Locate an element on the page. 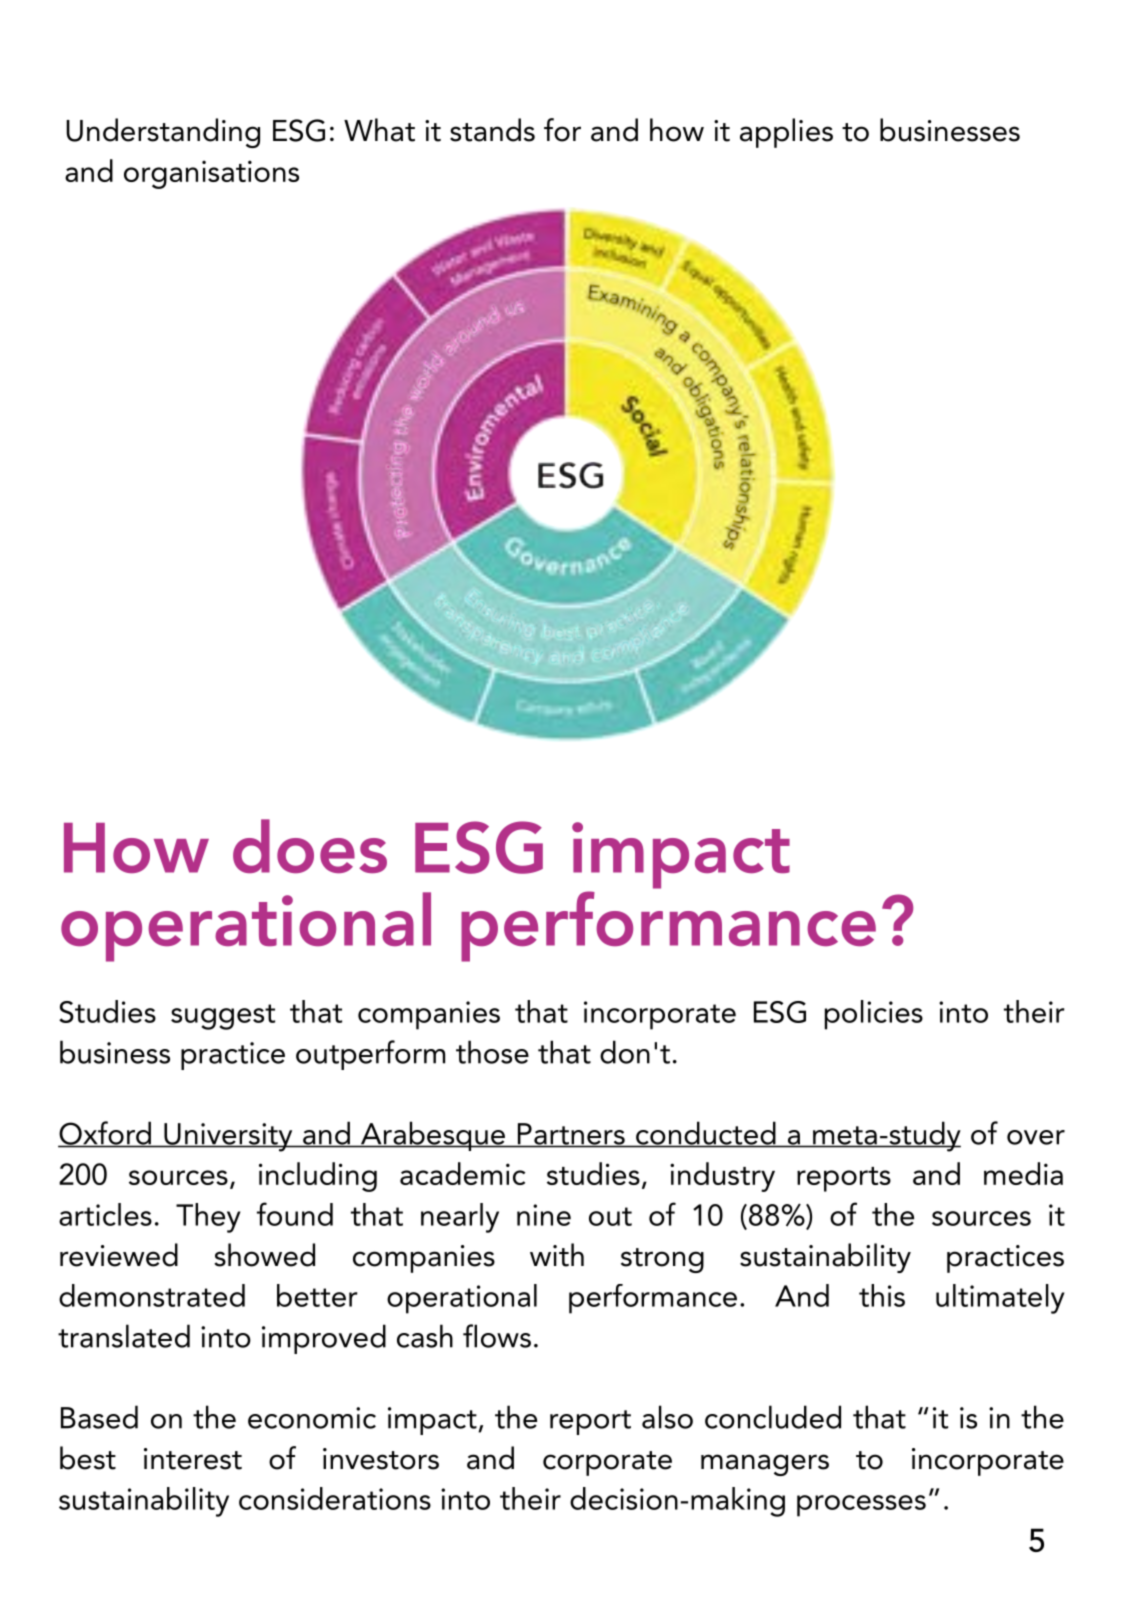  media is located at coordinates (1023, 1173).
